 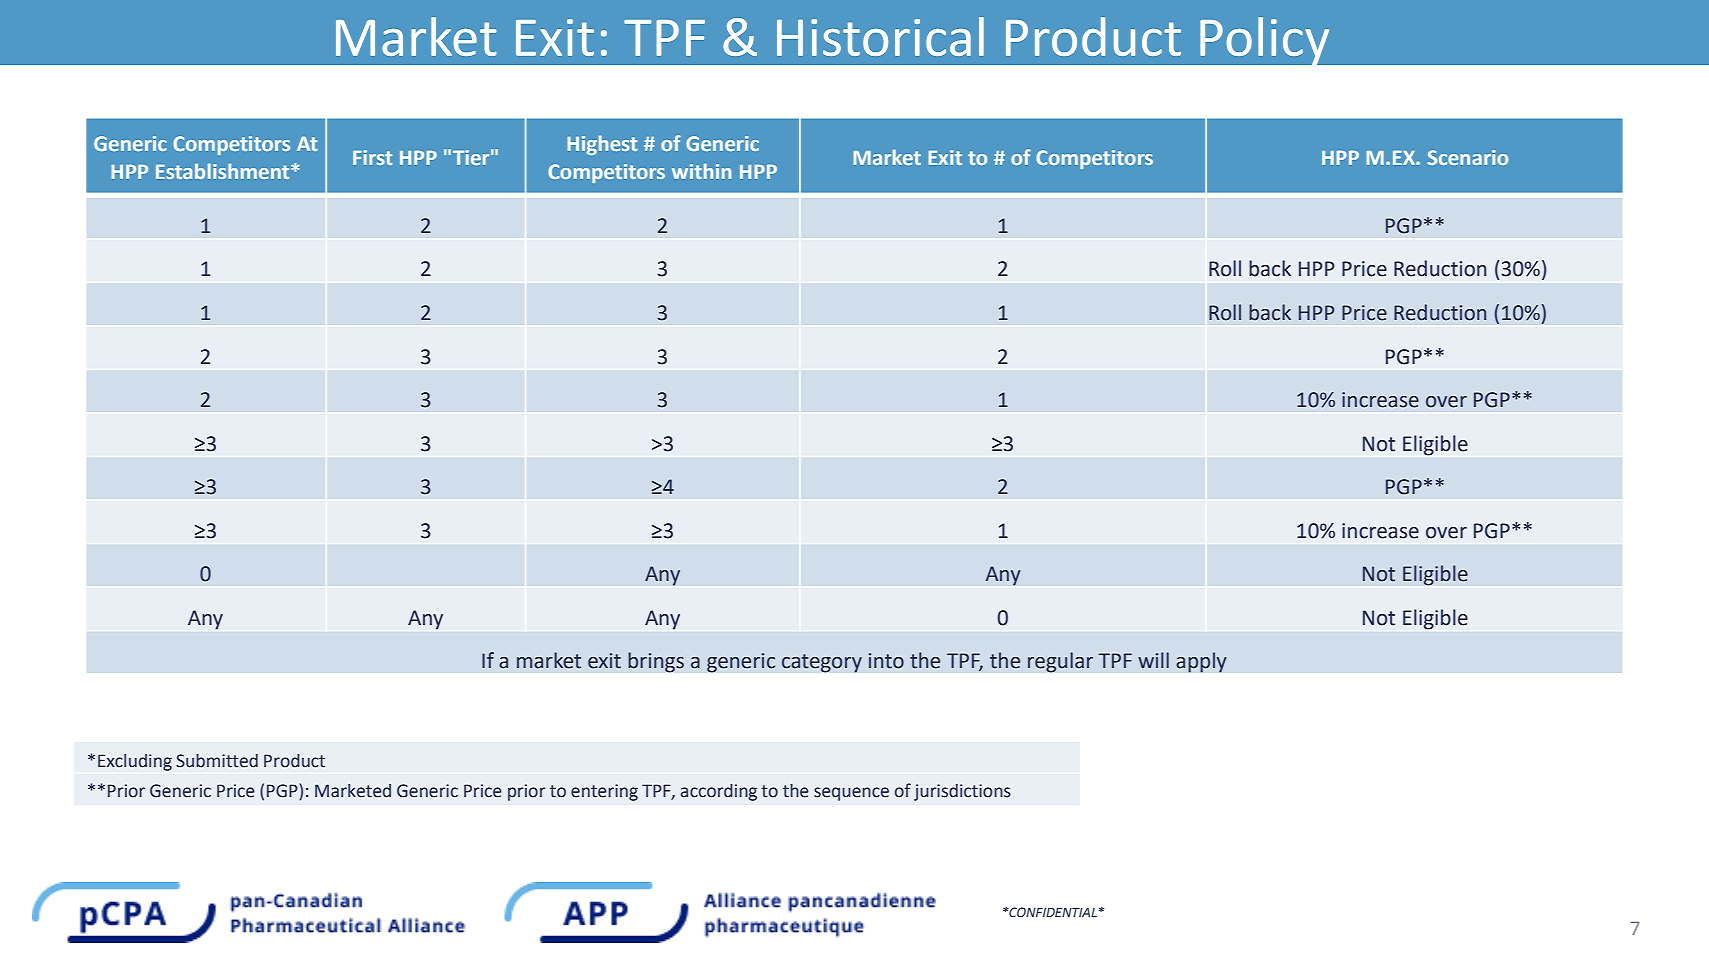 I want to click on Establishment, so click(x=224, y=171).
